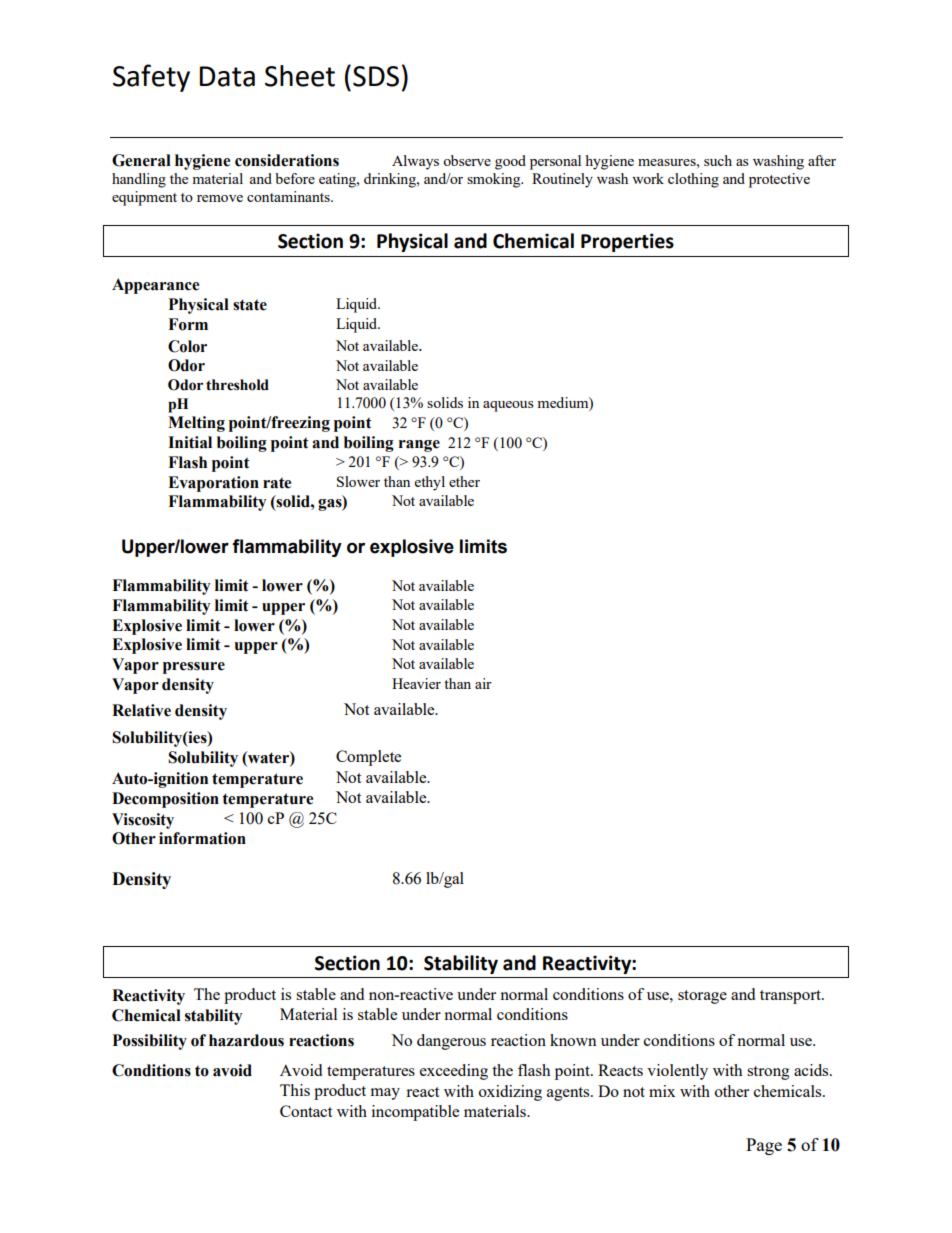 The height and width of the screenshot is (1233, 952). I want to click on Data, so click(227, 76).
